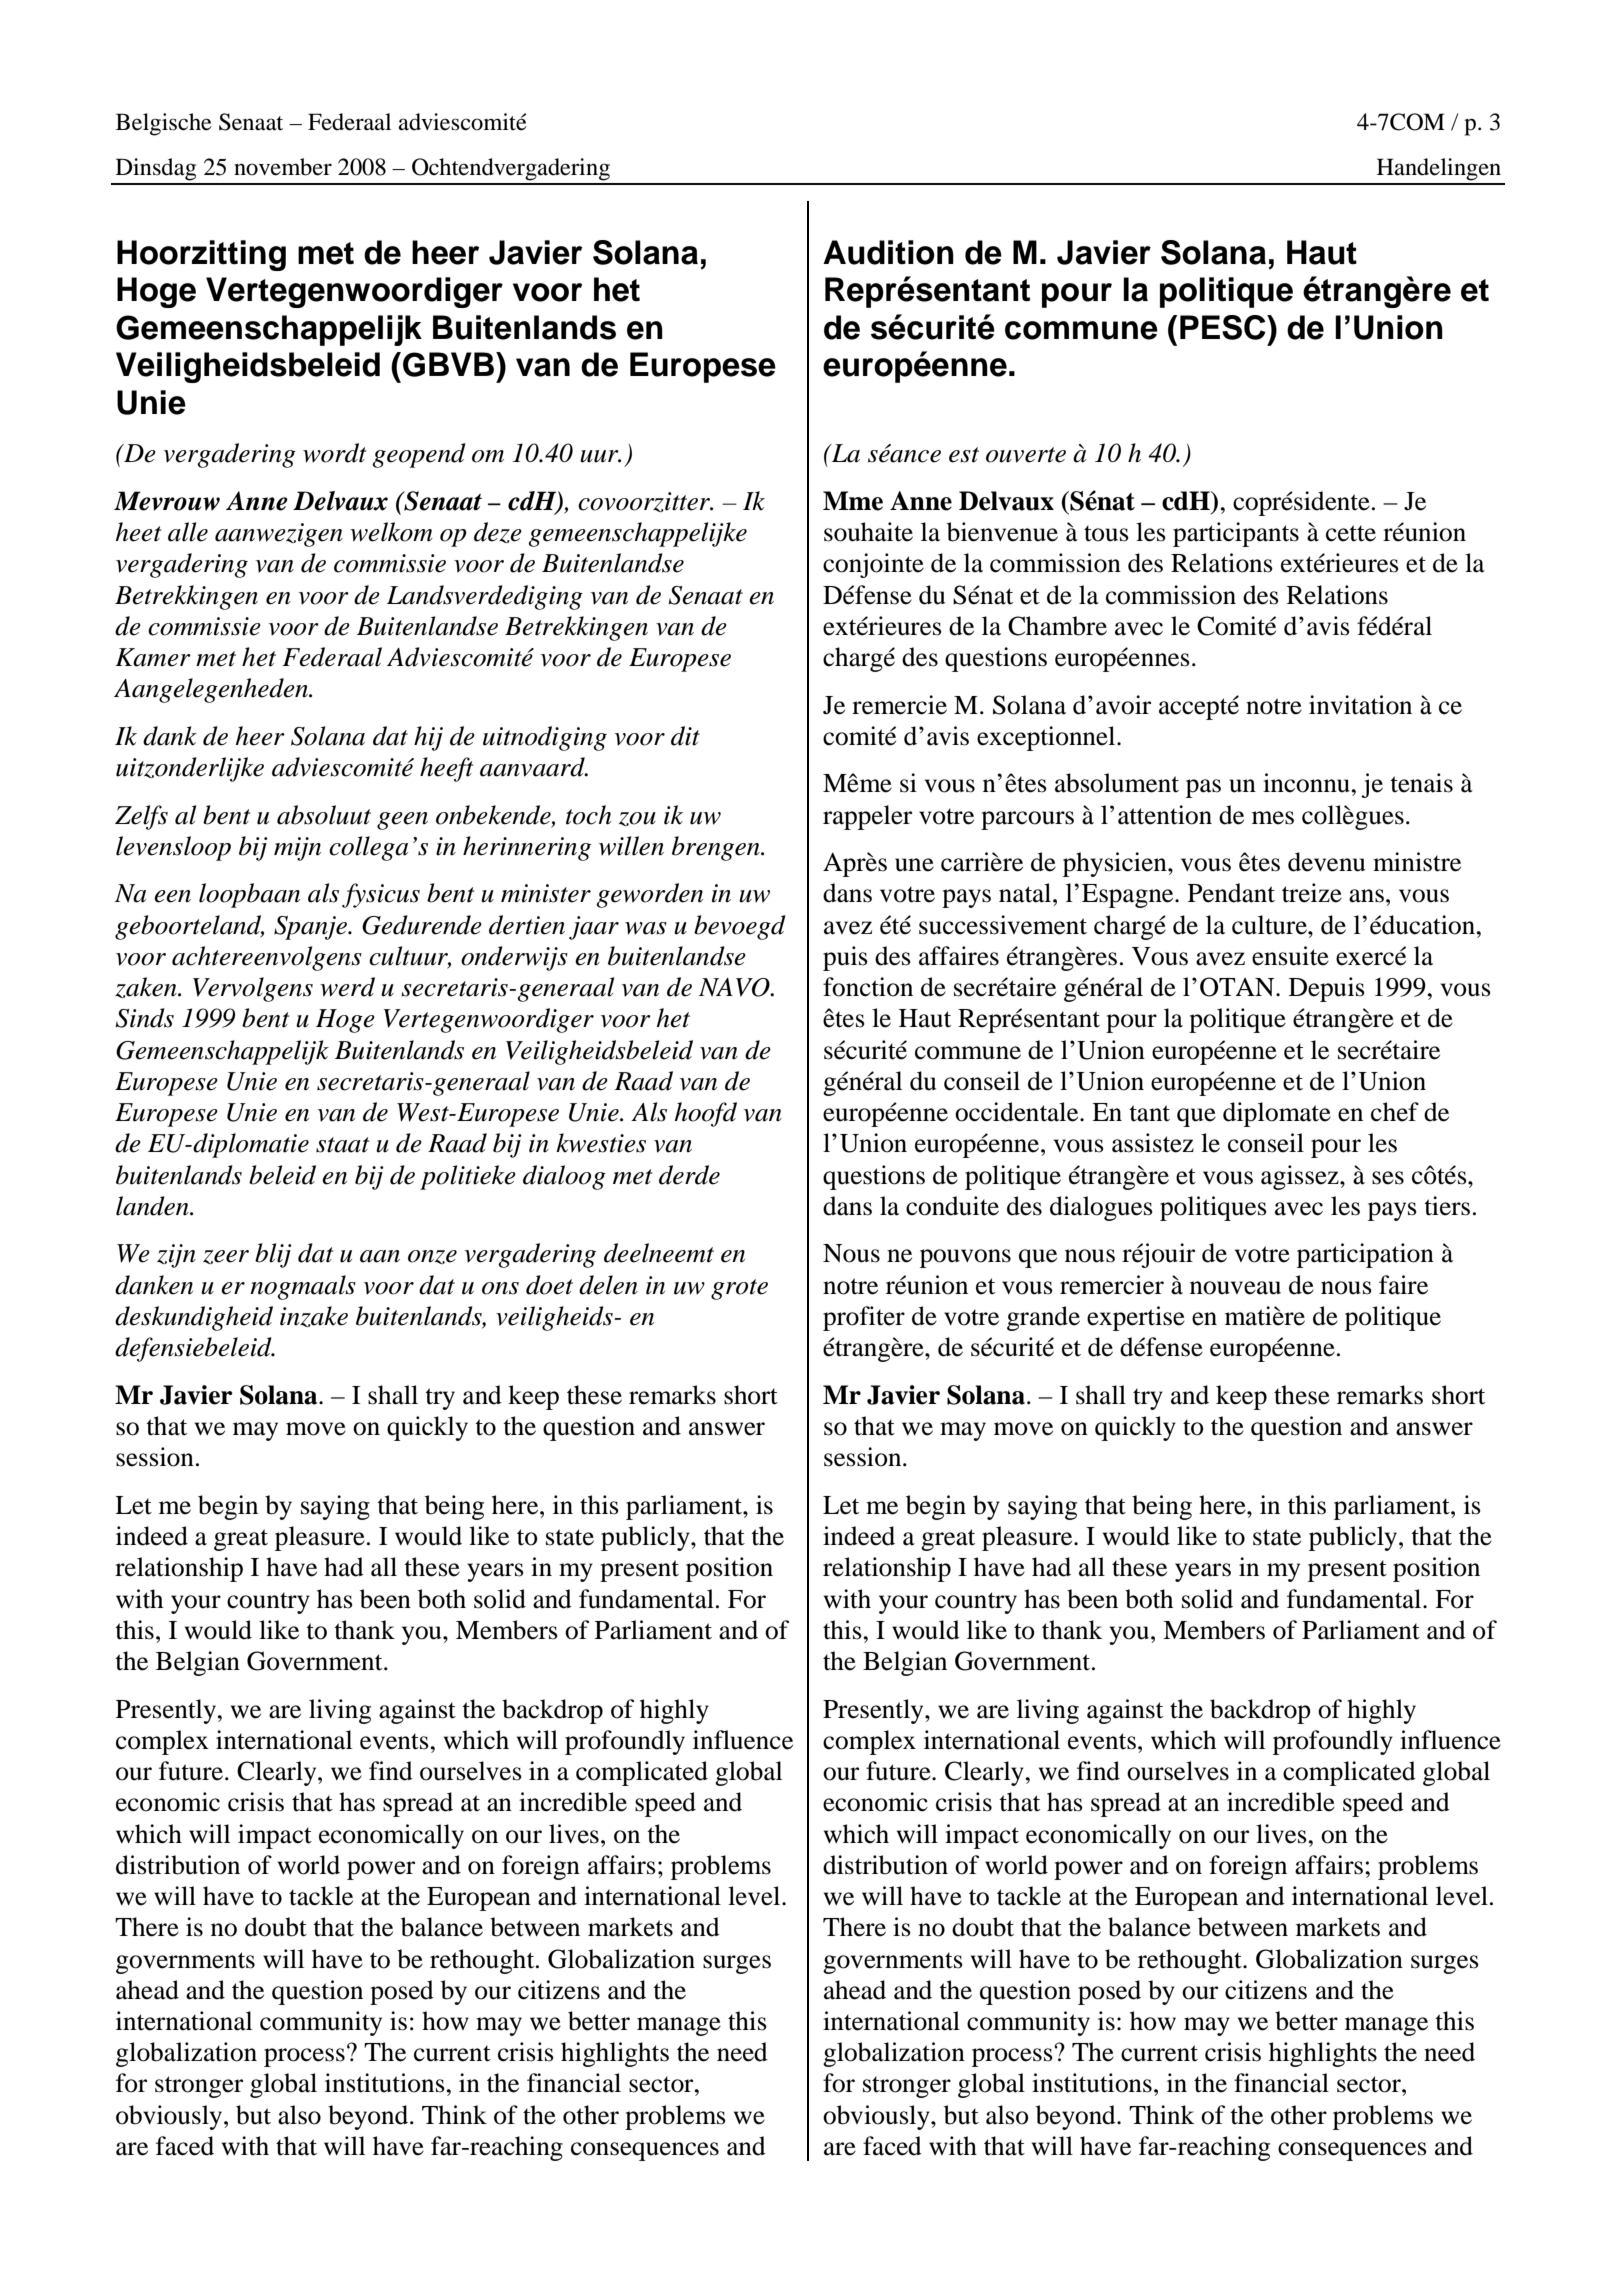  Describe the element at coordinates (1235, 1288) in the screenshot. I see `nouveau` at that location.
